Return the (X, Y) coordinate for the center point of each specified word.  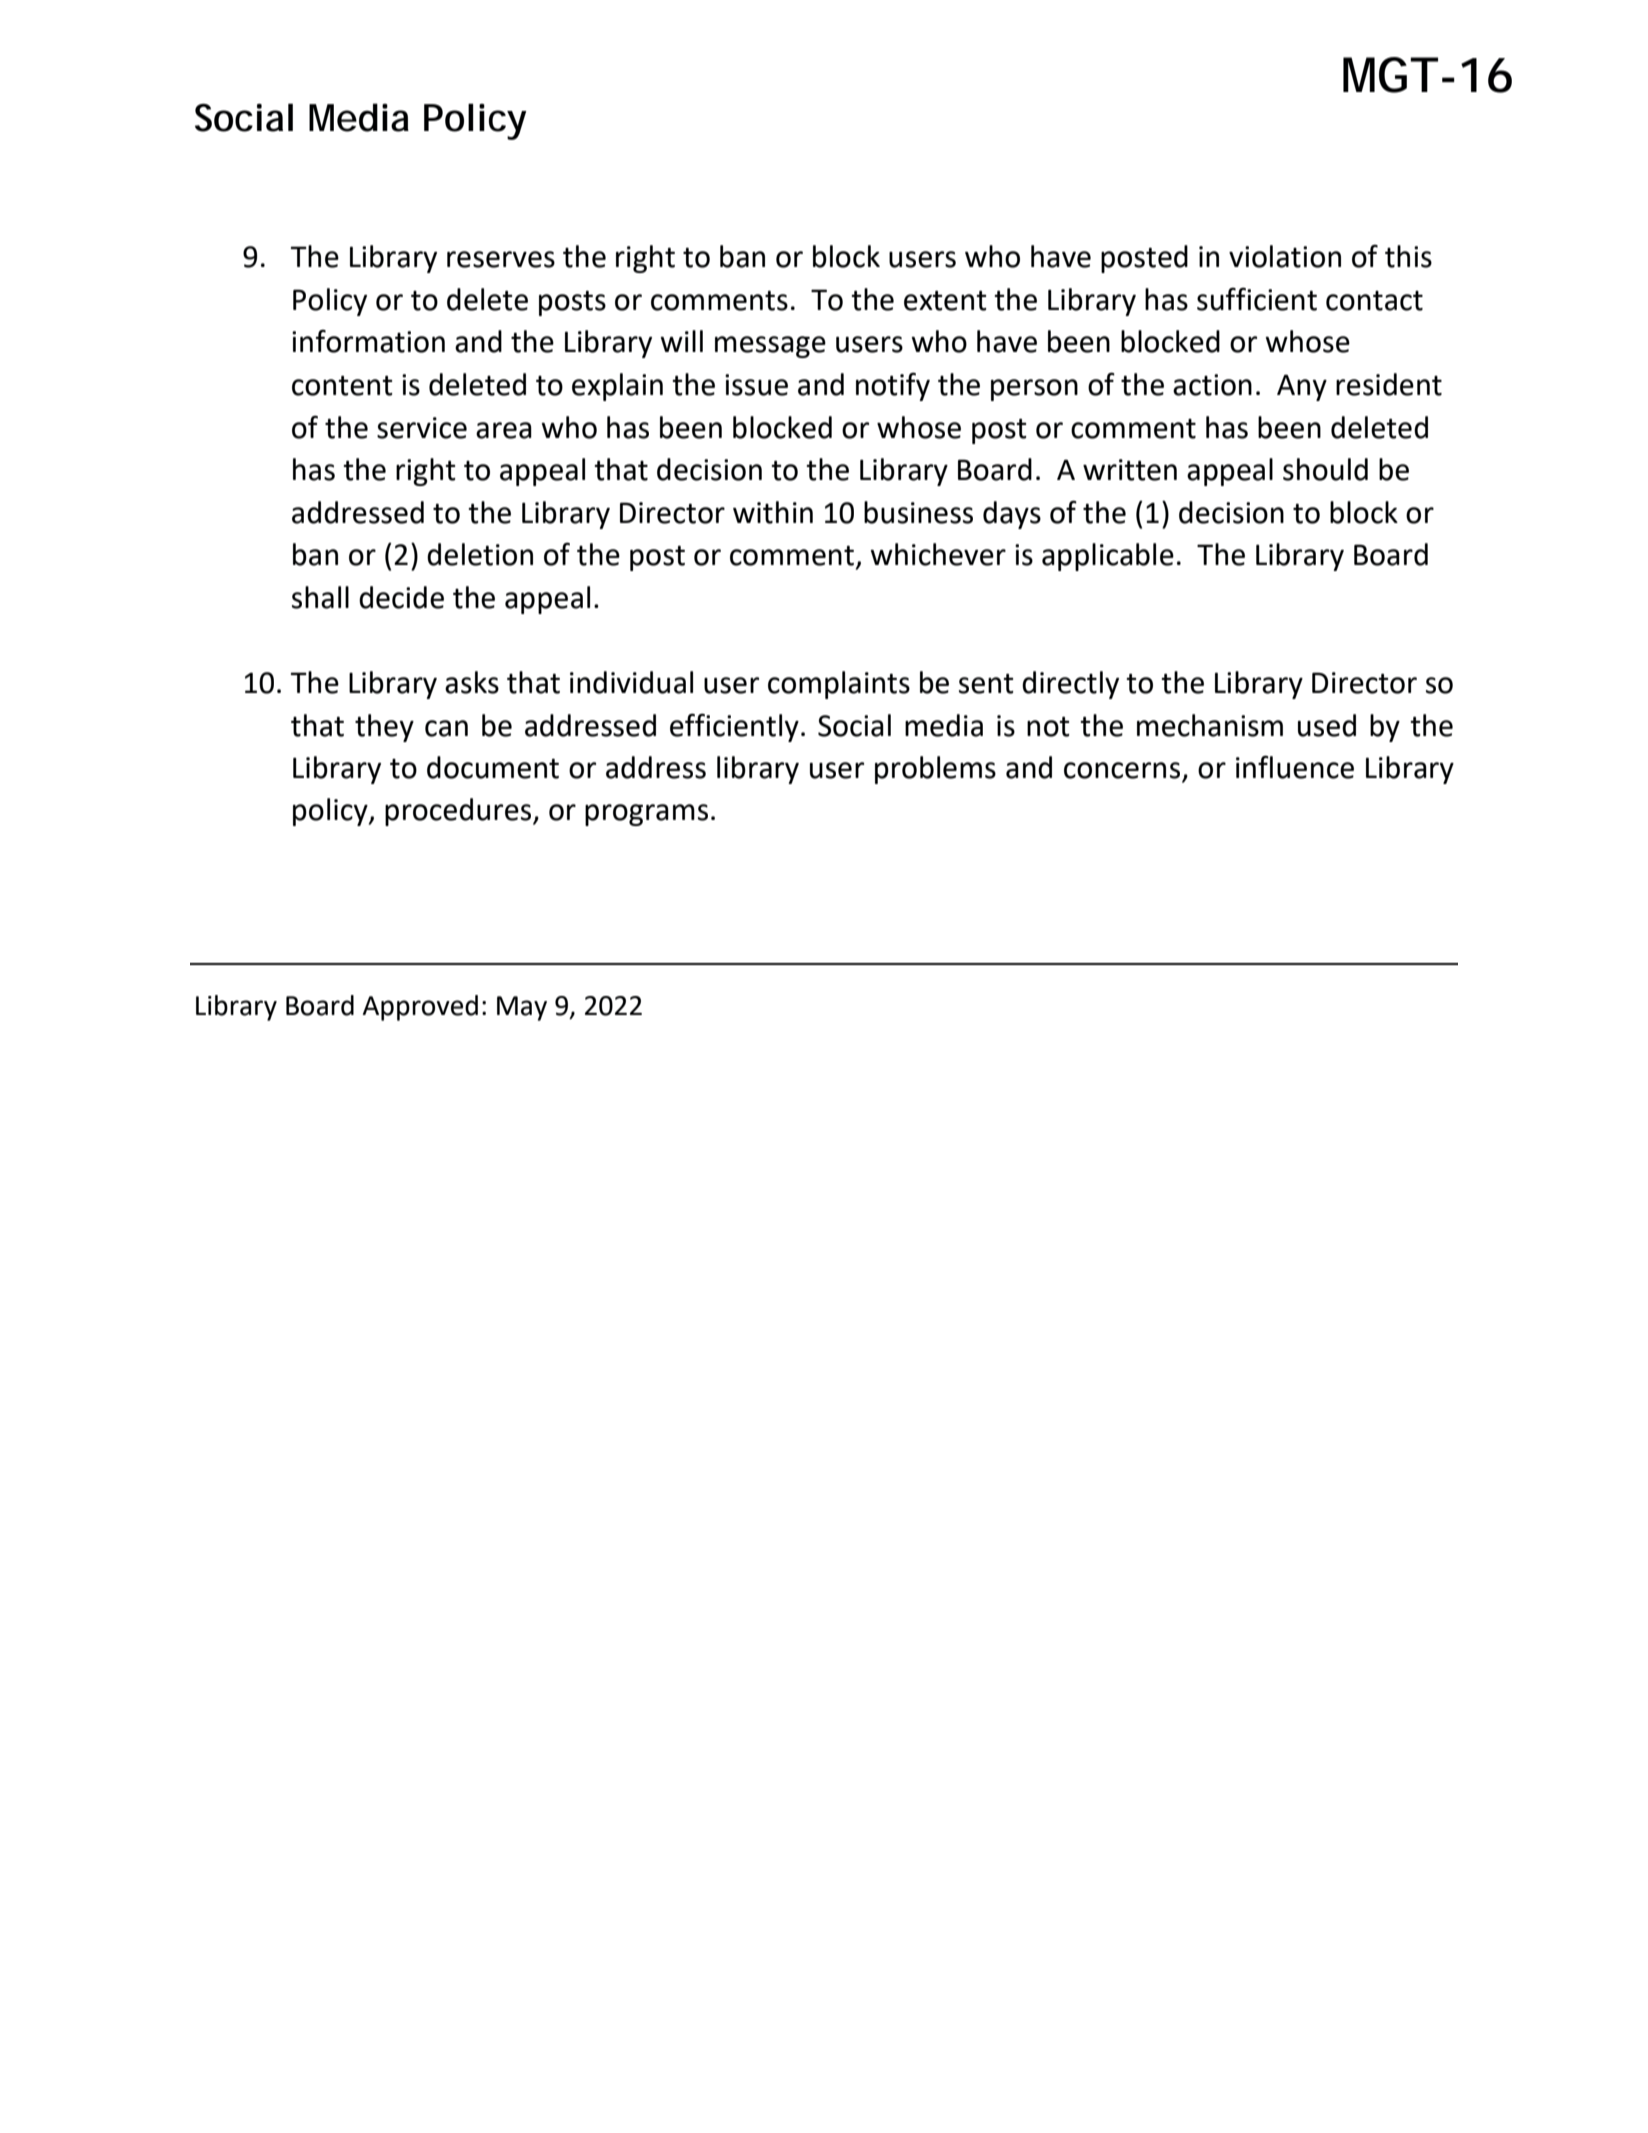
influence (1295, 767)
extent (945, 300)
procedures (459, 812)
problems (935, 770)
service (422, 428)
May (522, 1008)
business (918, 512)
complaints (839, 685)
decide (401, 597)
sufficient (1257, 299)
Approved (420, 1008)
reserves (501, 259)
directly (1070, 685)
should (1325, 469)
